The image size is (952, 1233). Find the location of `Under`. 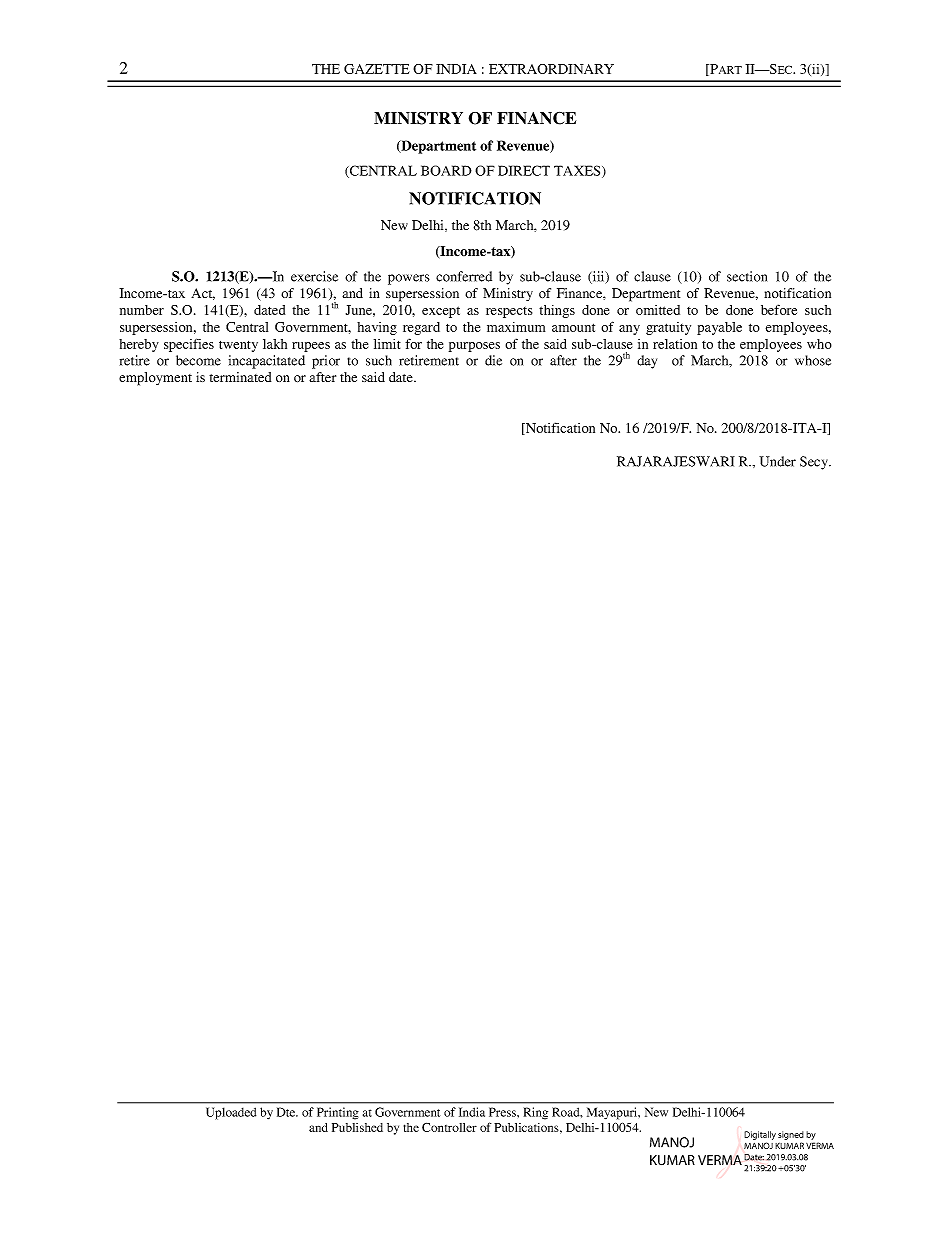

Under is located at coordinates (777, 461).
